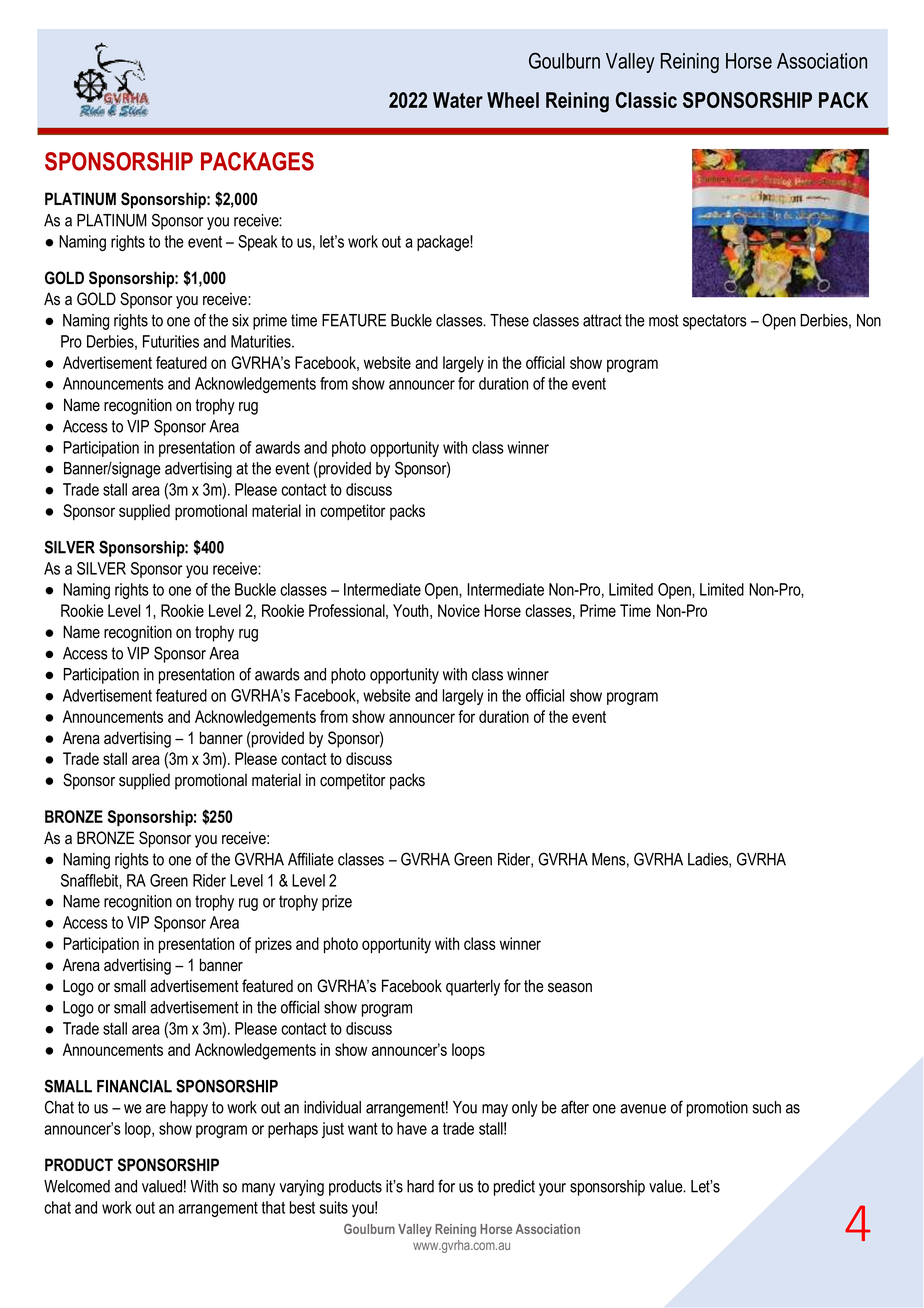 This screenshot has width=924, height=1308. What do you see at coordinates (240, 320) in the screenshot?
I see `six` at bounding box center [240, 320].
